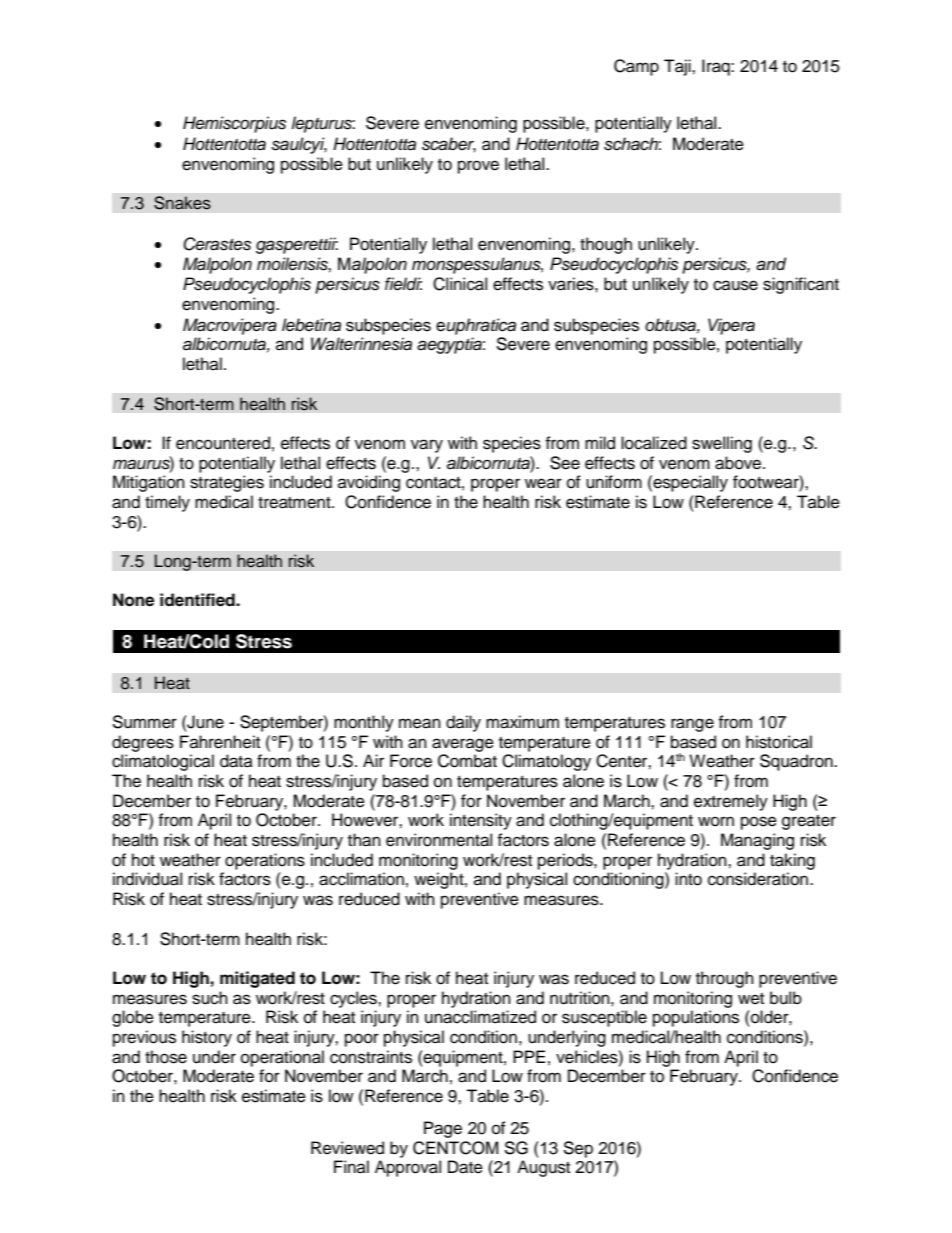  I want to click on range, so click(692, 725).
